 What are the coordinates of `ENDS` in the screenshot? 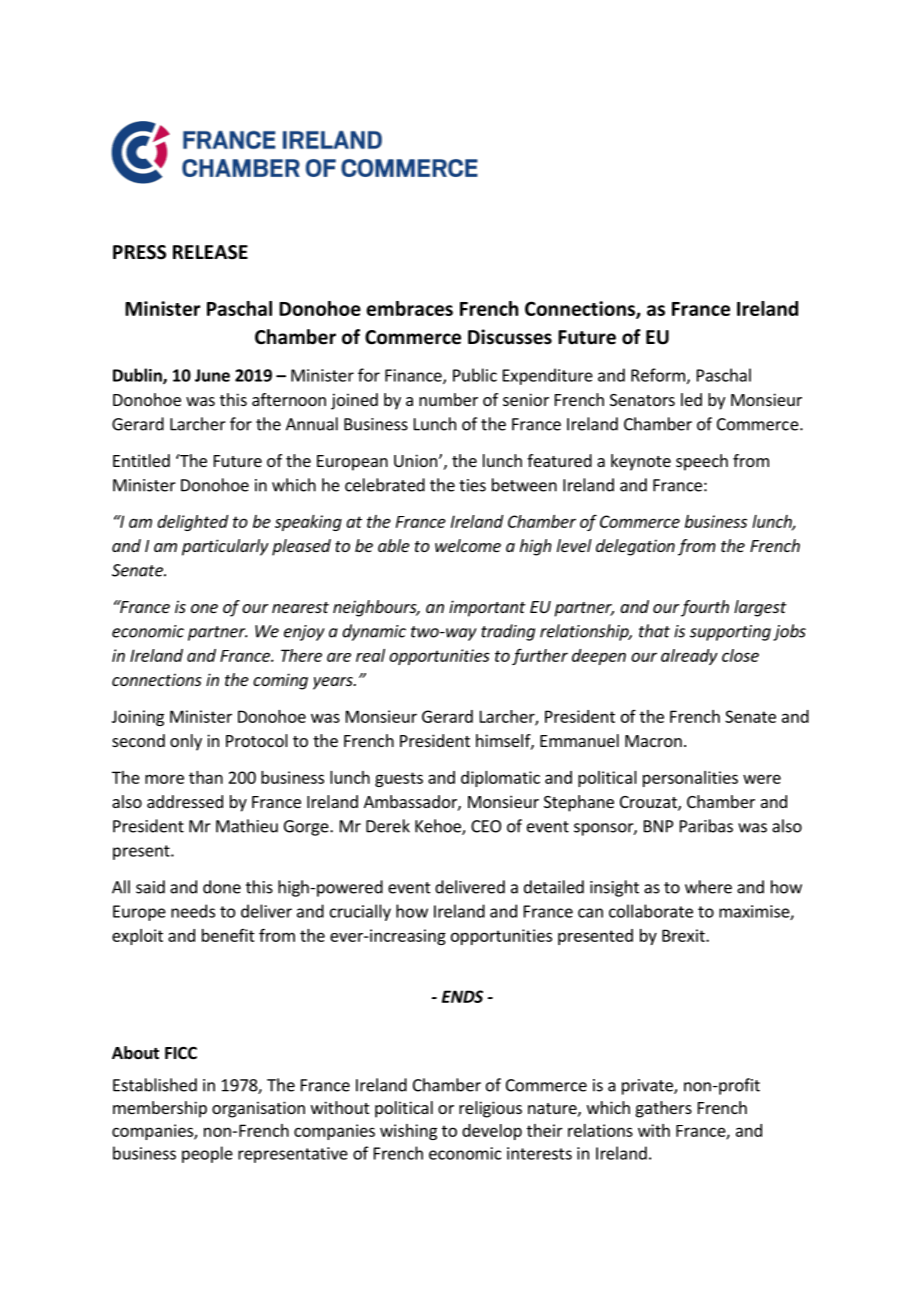 It's located at (462, 996).
